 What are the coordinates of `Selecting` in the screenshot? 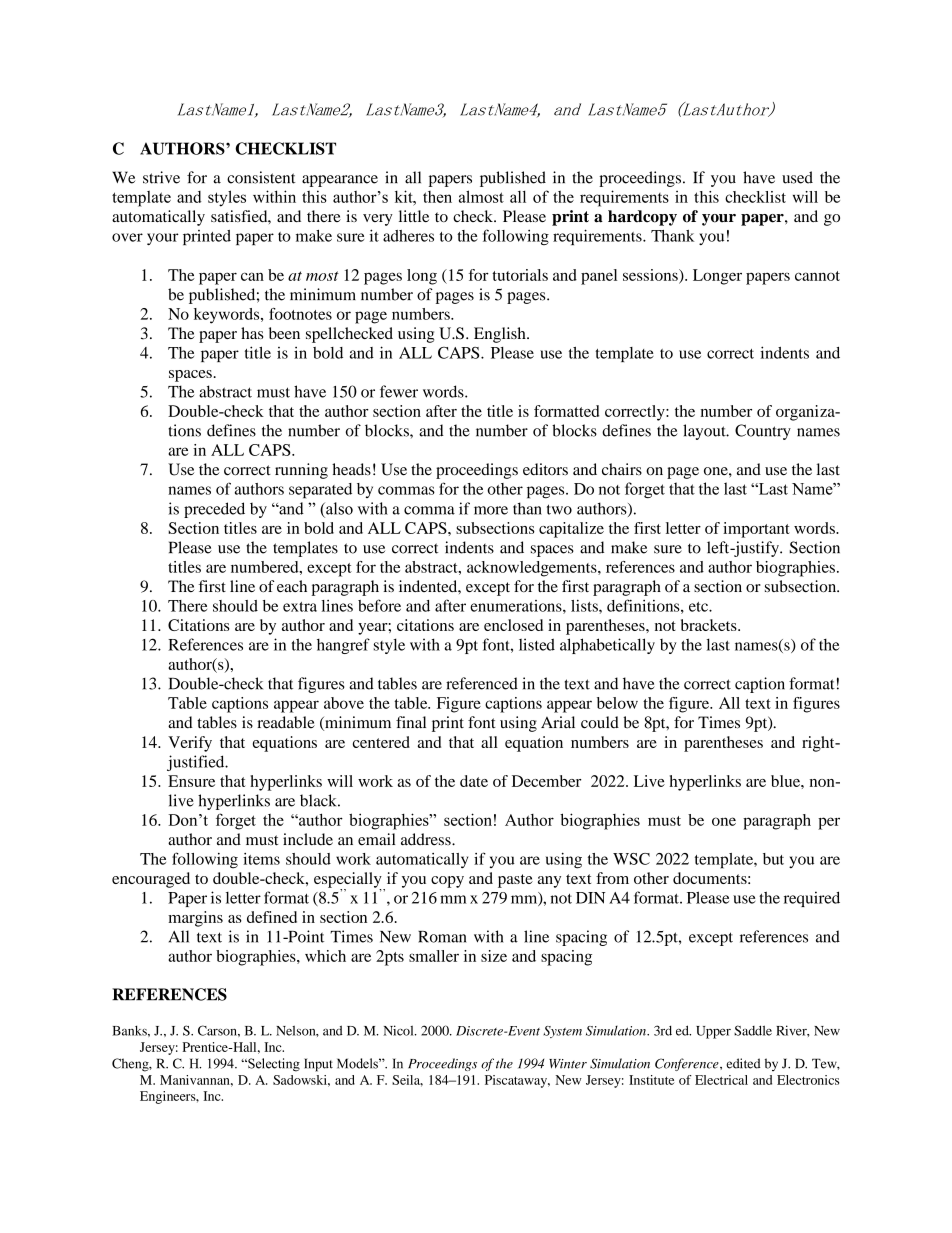 It's located at (273, 1065).
